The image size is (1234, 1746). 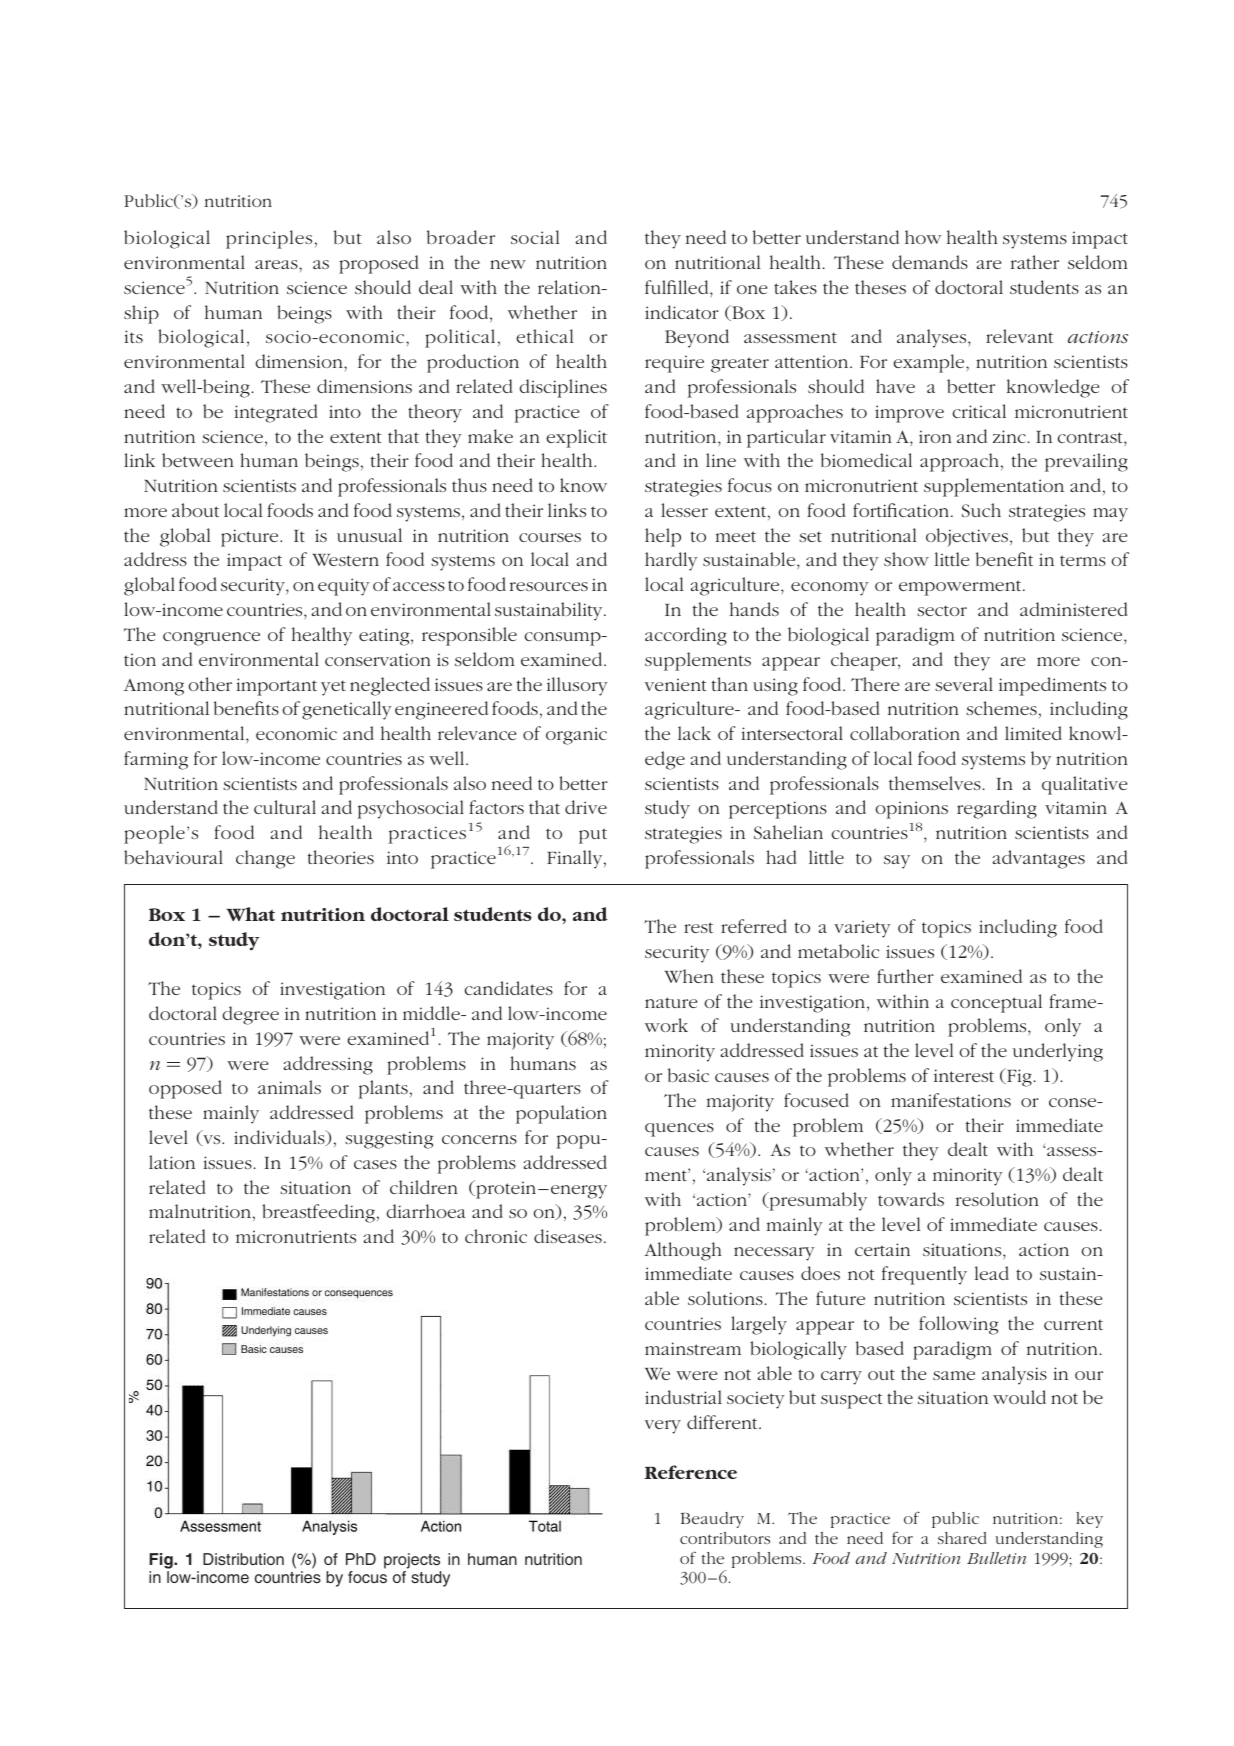 I want to click on Reference, so click(x=691, y=1472).
